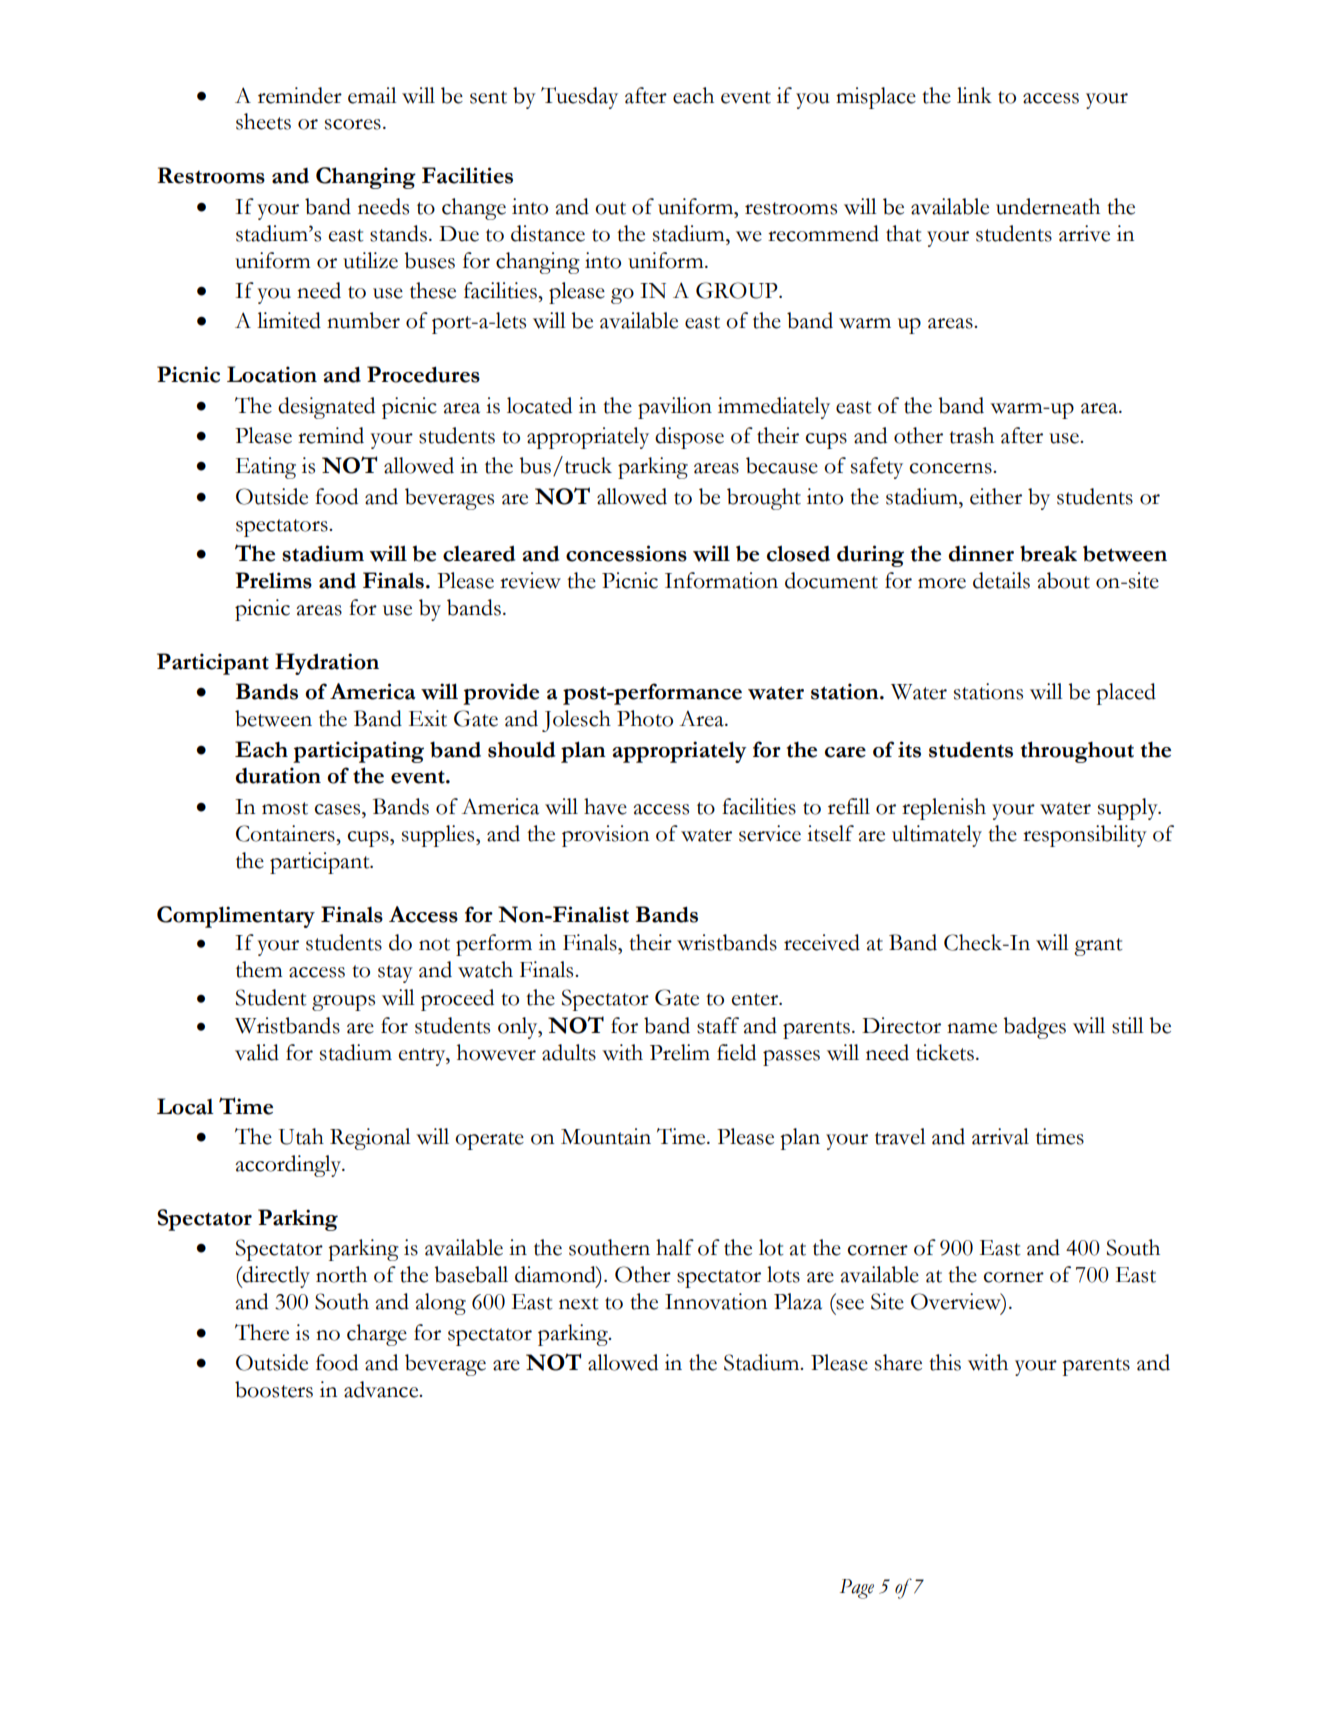  Describe the element at coordinates (974, 95) in the page. I see `link` at that location.
